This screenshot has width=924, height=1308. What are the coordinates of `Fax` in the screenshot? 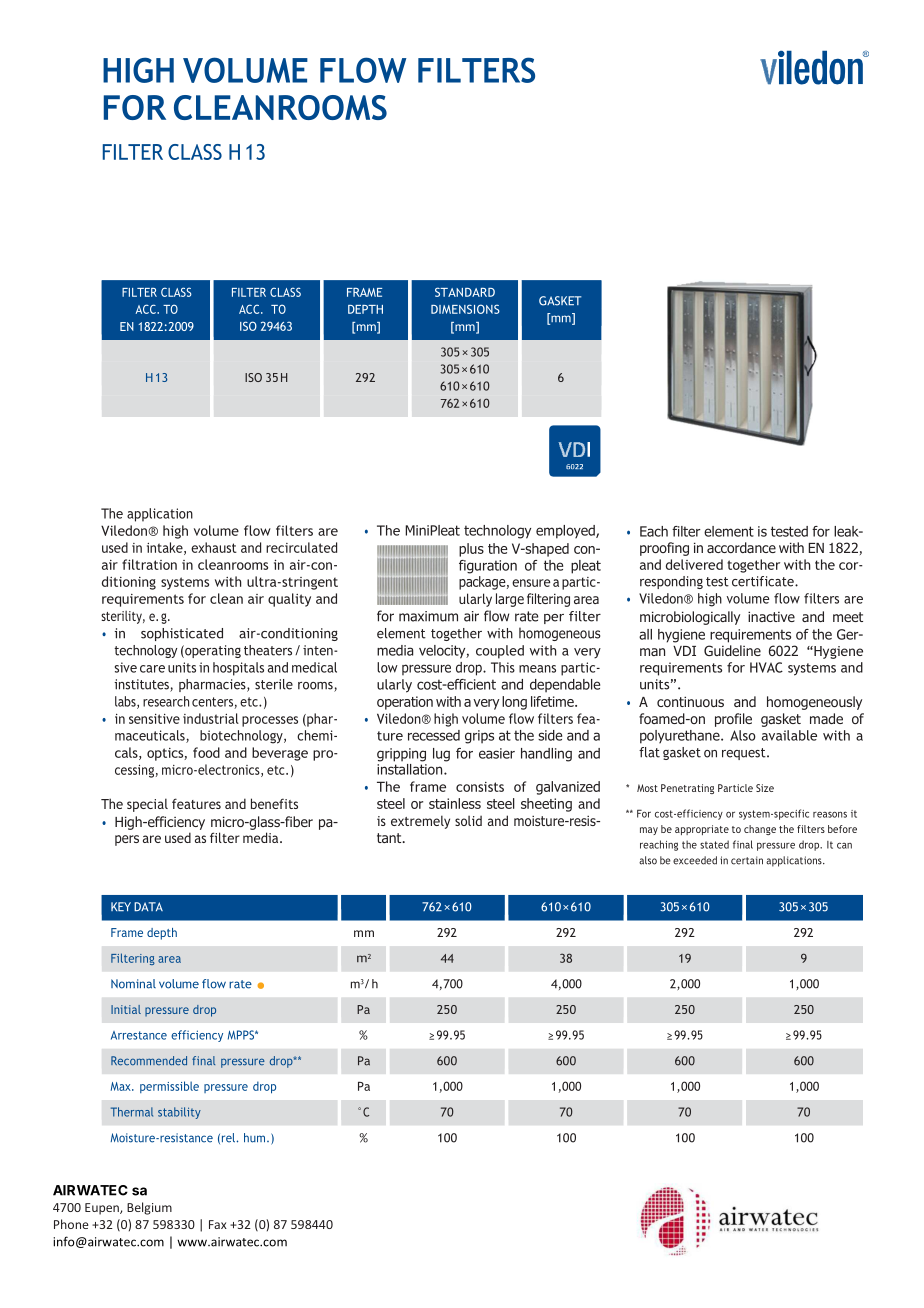 It's located at (218, 1224).
